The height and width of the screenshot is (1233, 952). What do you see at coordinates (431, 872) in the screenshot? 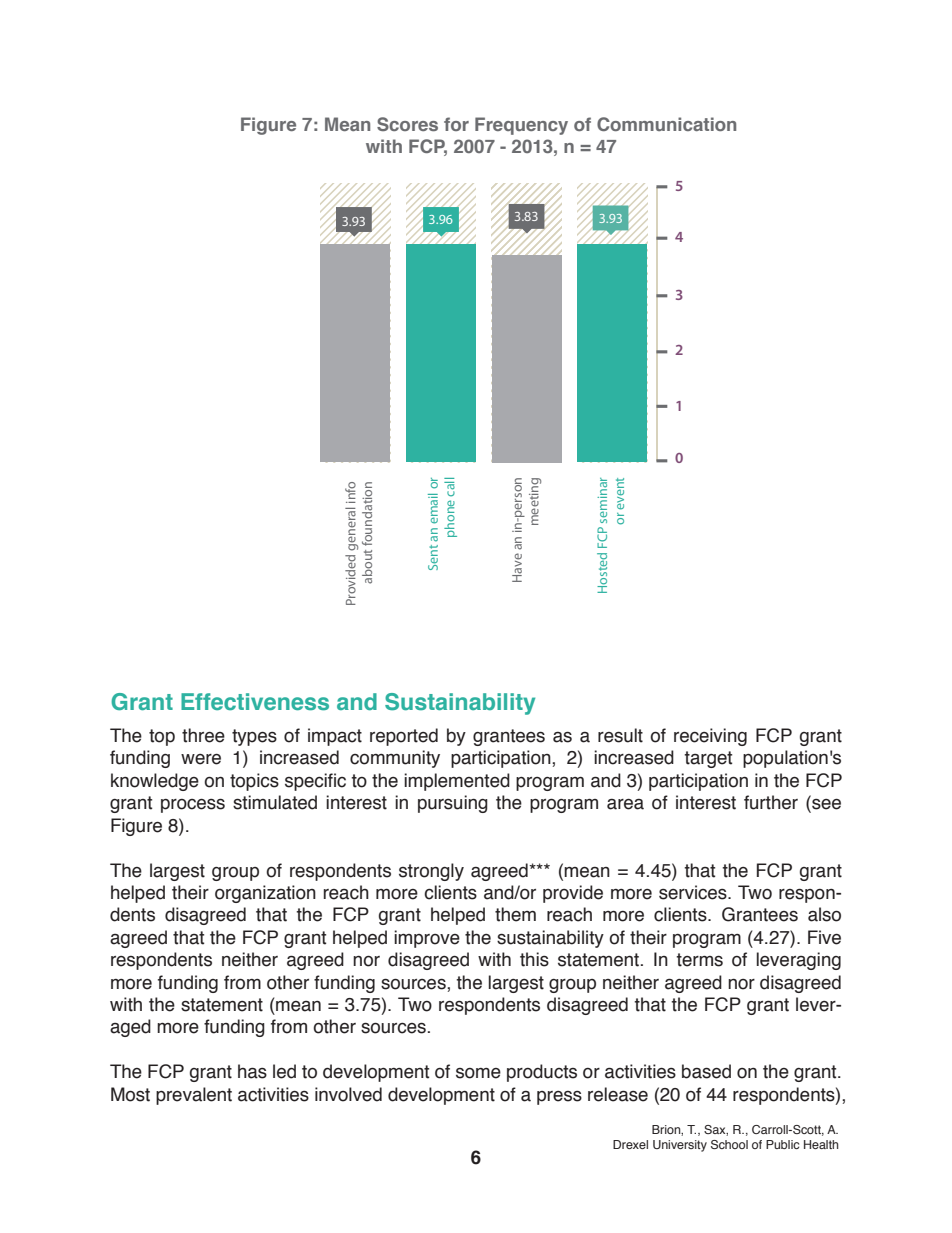
I see `strongly` at bounding box center [431, 872].
